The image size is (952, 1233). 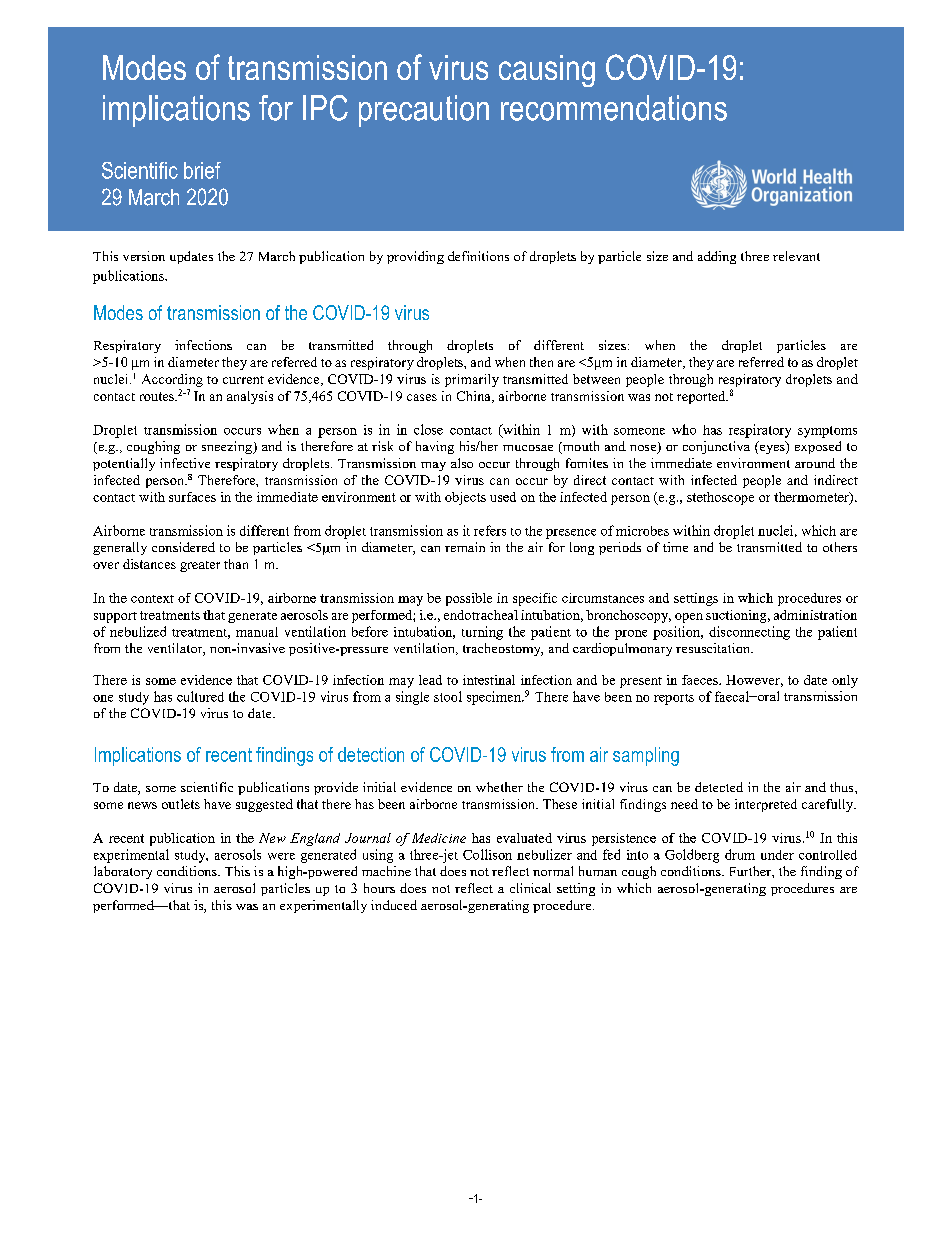 What do you see at coordinates (740, 854) in the document?
I see `drum` at bounding box center [740, 854].
